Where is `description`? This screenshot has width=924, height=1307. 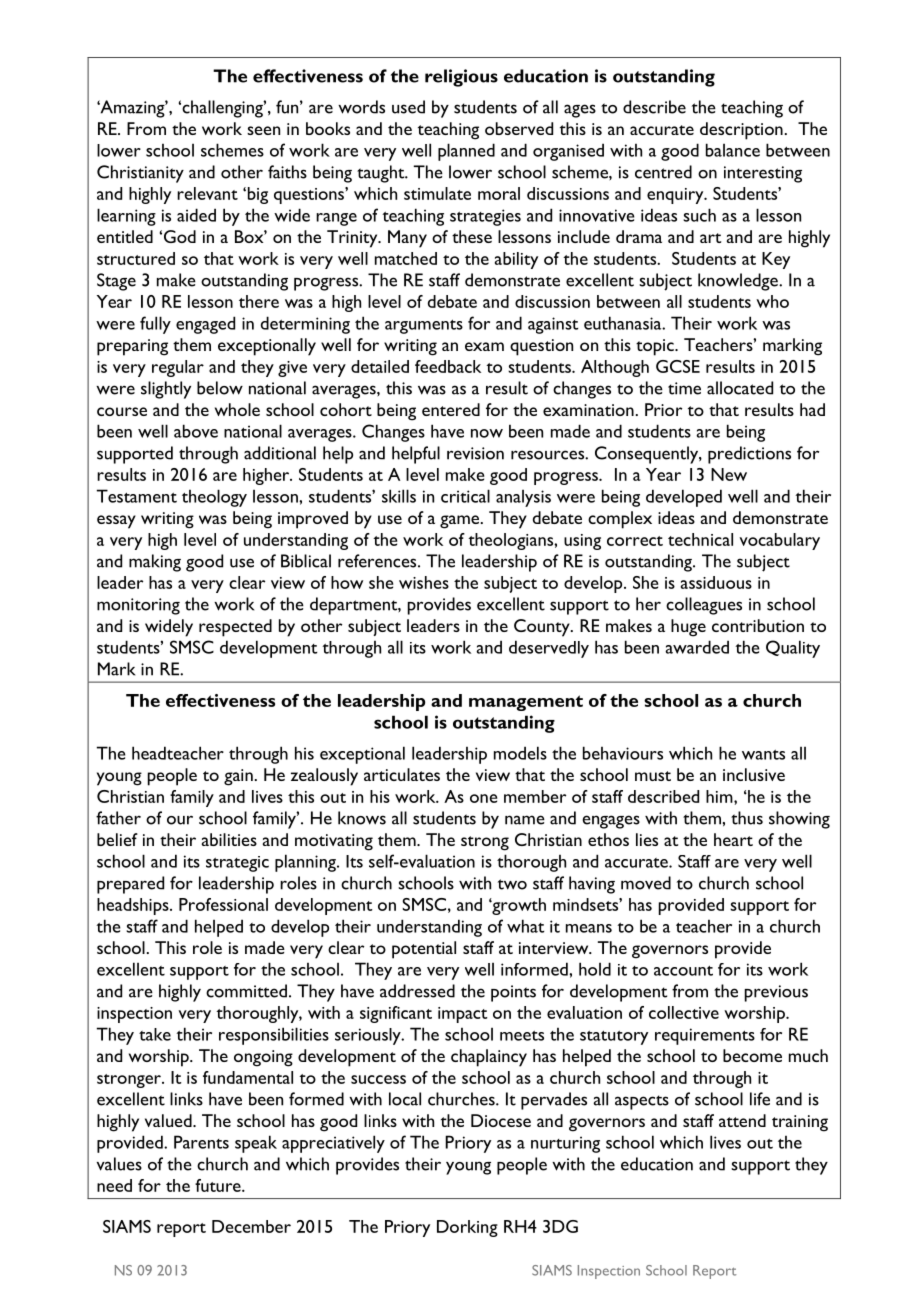 description is located at coordinates (742, 131).
